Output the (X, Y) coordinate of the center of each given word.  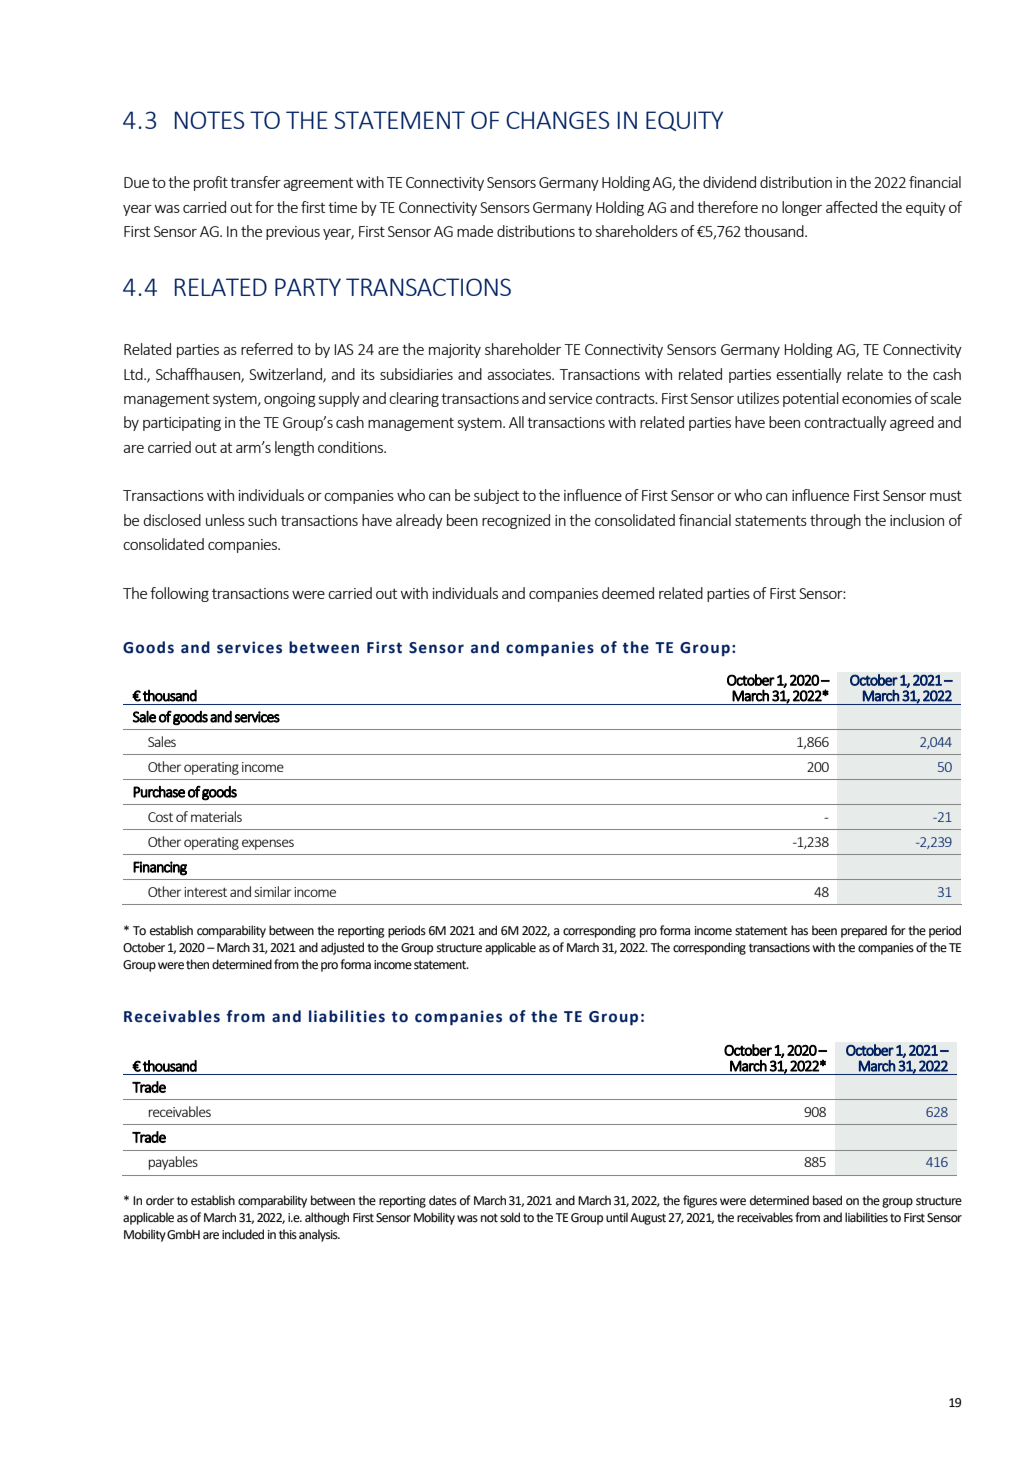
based (827, 1200)
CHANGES (557, 120)
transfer (255, 182)
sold (510, 1217)
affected (851, 207)
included (243, 1234)
